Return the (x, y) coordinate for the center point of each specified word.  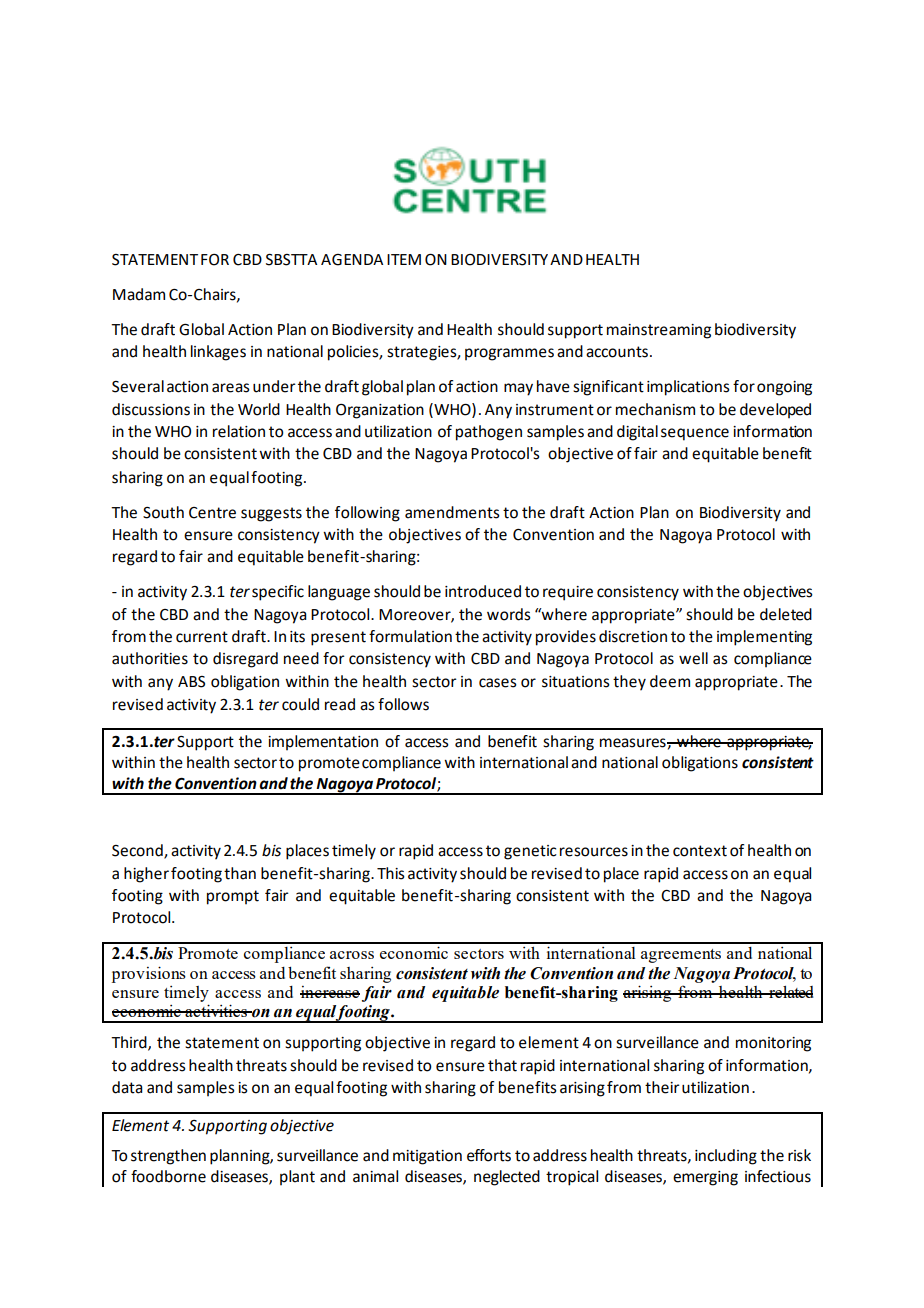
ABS (191, 682)
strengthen (168, 1157)
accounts (618, 352)
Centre (212, 513)
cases (498, 683)
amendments (452, 512)
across (352, 955)
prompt (233, 897)
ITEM (404, 259)
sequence (695, 434)
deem (670, 681)
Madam (139, 294)
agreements (681, 956)
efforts (489, 1155)
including (726, 1157)
